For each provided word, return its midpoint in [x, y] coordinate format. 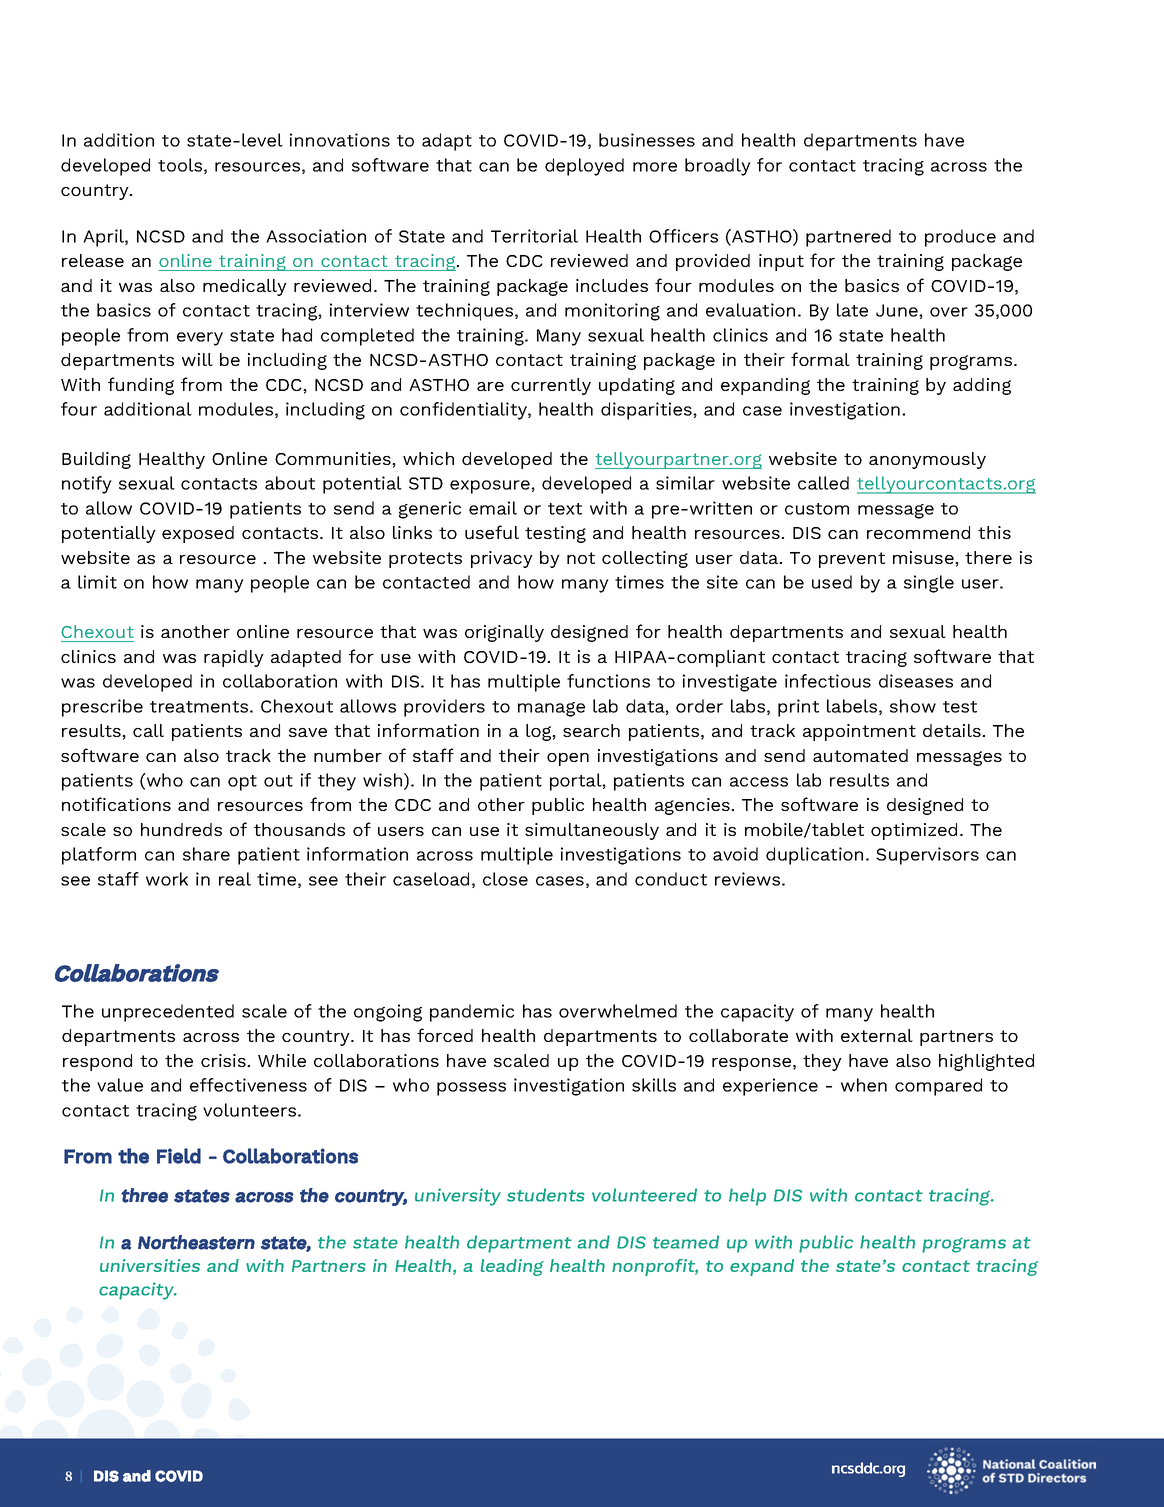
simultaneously [592, 831]
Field [179, 1156]
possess [471, 1089]
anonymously [927, 460]
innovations [340, 140]
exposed [198, 534]
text [565, 509]
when [864, 1085]
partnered [848, 238]
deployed [584, 167]
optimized [914, 831]
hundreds [181, 829]
